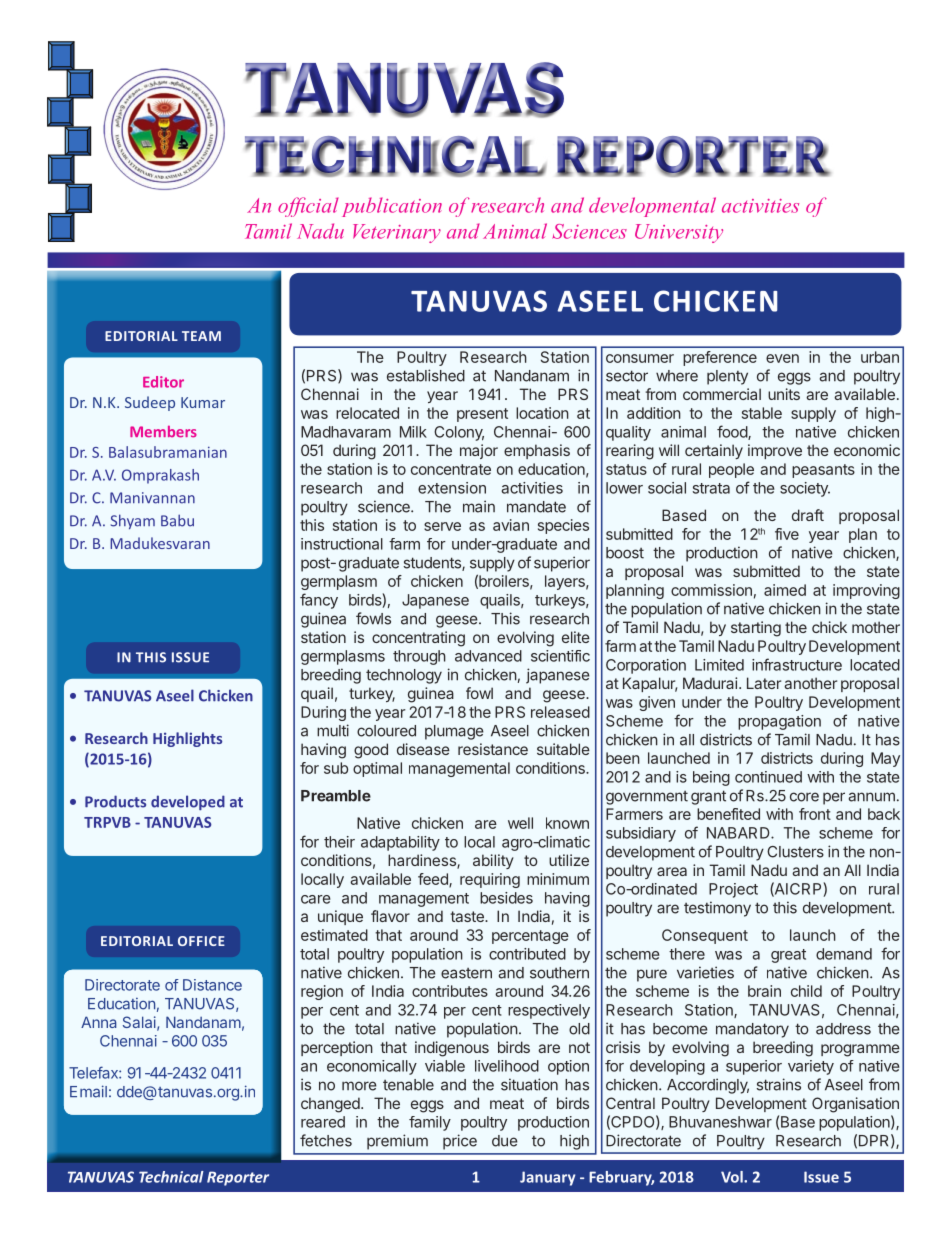  What do you see at coordinates (201, 941) in the screenshot?
I see `Office` at bounding box center [201, 941].
